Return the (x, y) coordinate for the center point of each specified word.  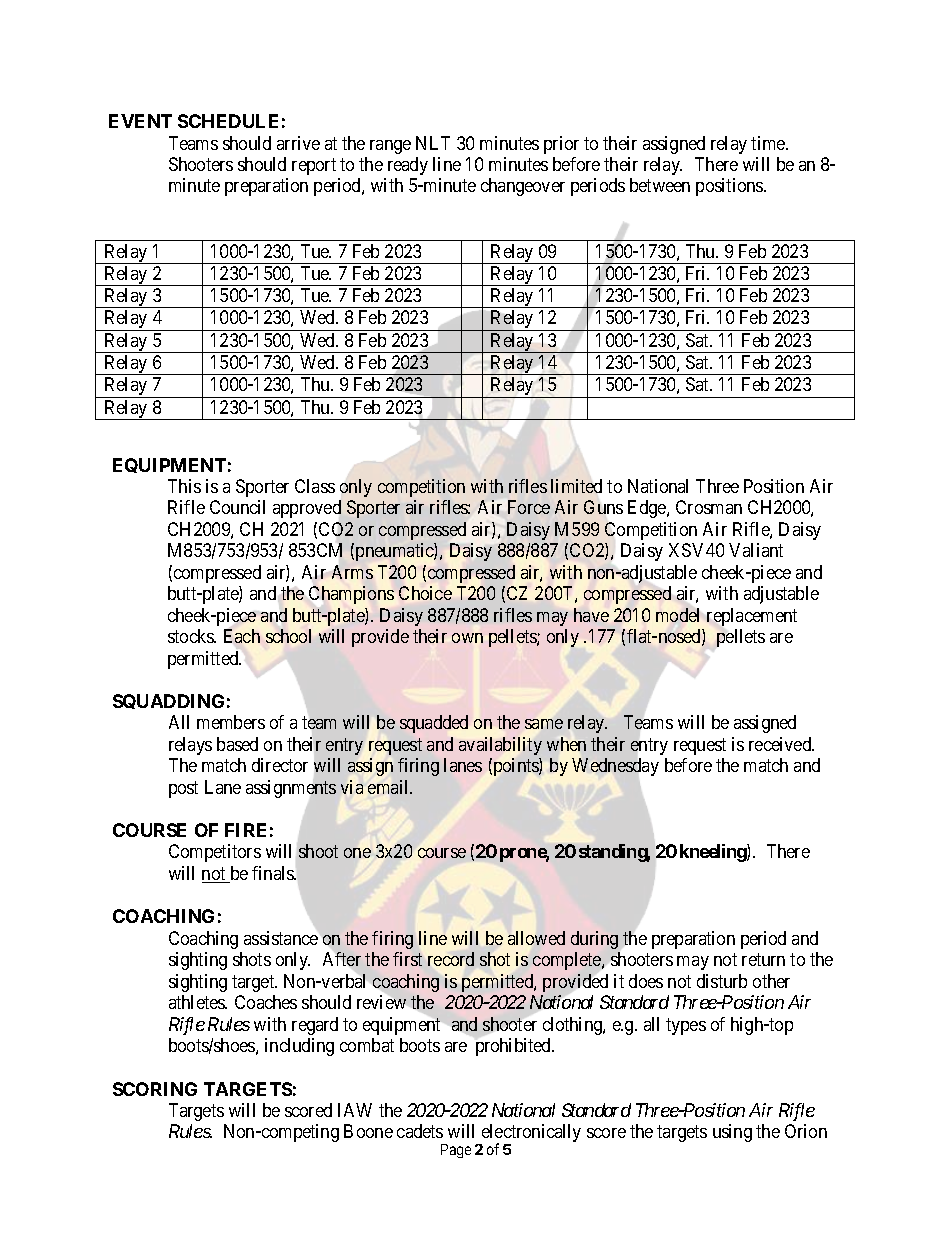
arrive (298, 143)
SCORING (155, 1089)
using (732, 1133)
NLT (433, 143)
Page (456, 1151)
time (769, 143)
